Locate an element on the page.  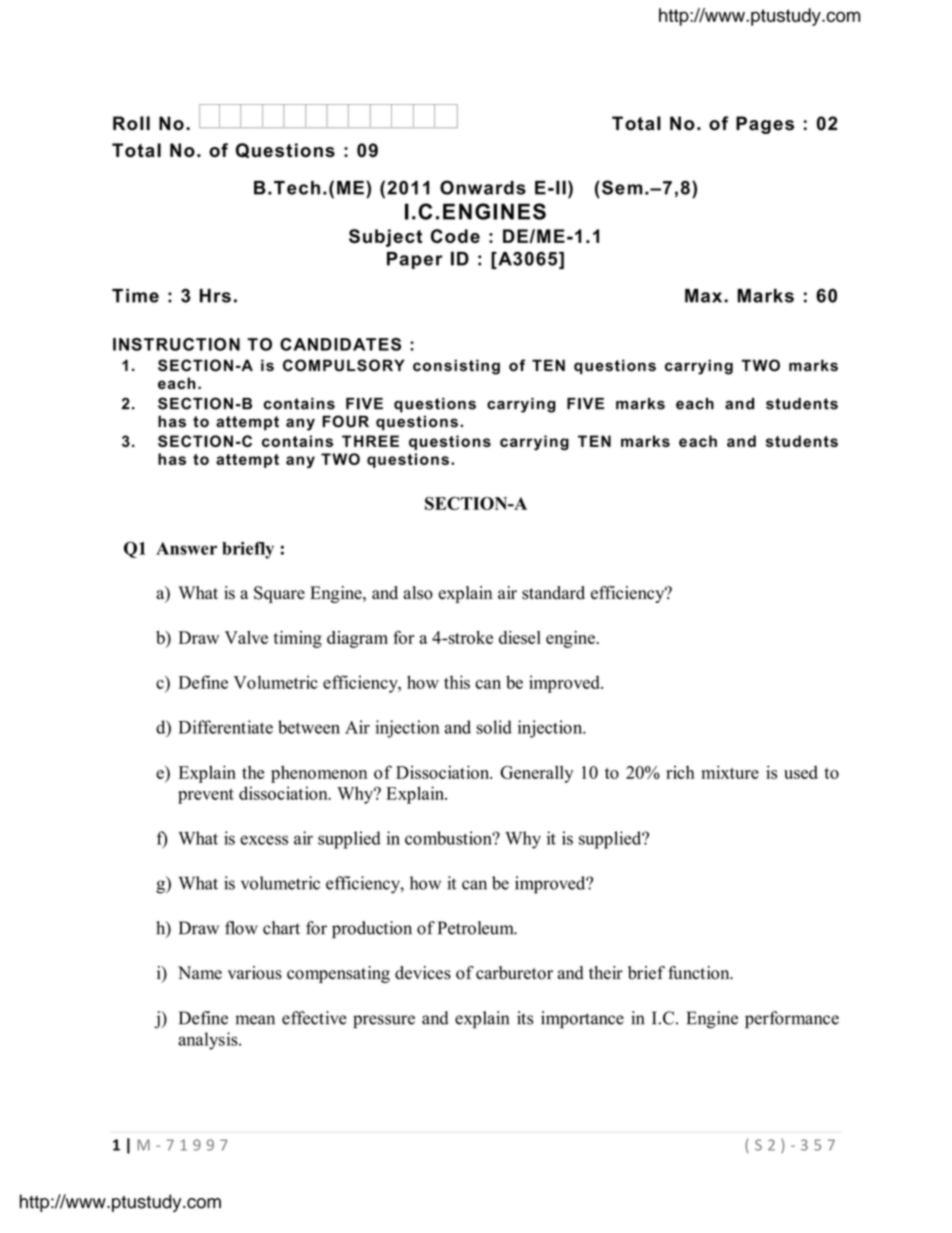
FOUR is located at coordinates (345, 421).
